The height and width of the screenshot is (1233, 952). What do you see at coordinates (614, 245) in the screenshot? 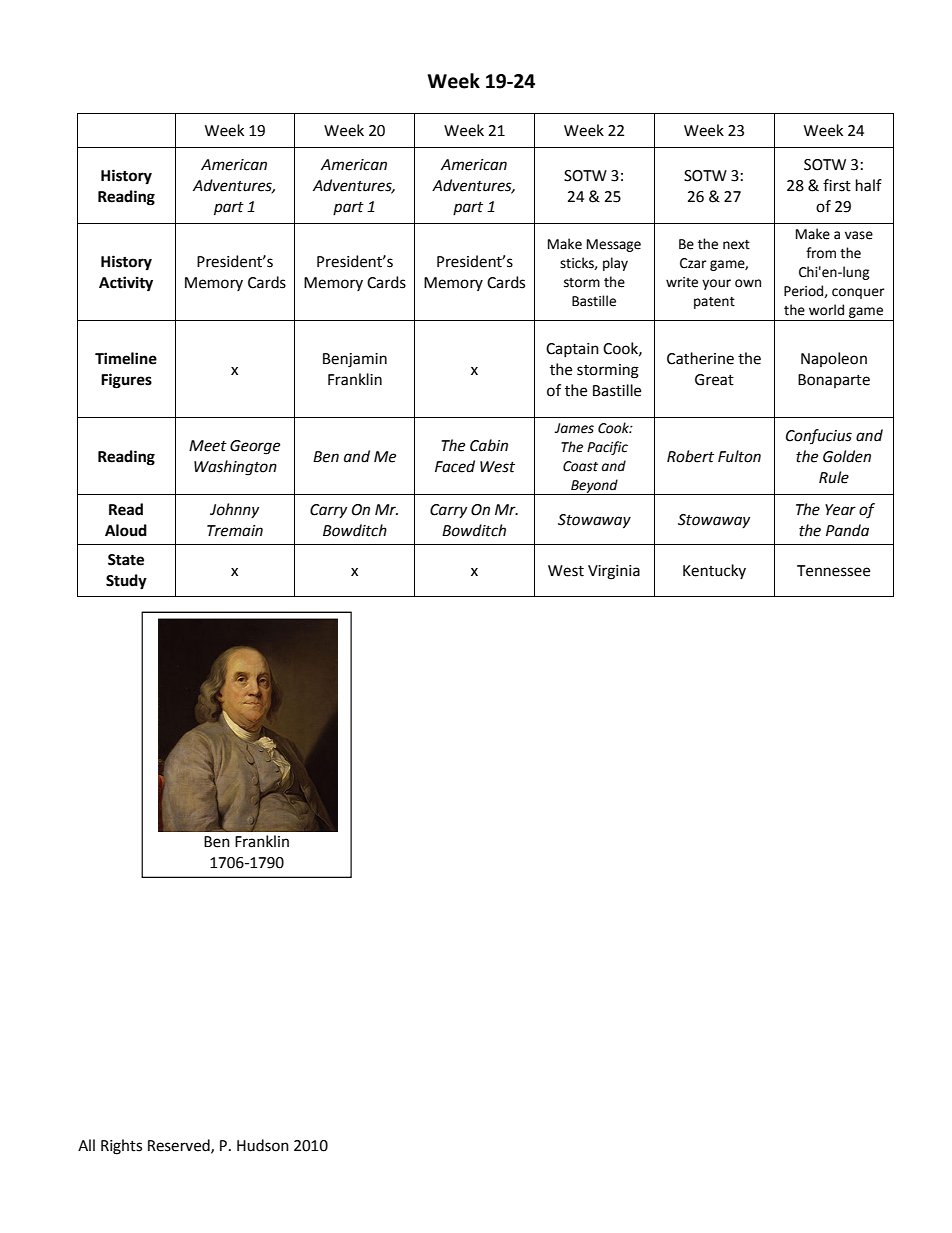
I see `Message` at bounding box center [614, 245].
